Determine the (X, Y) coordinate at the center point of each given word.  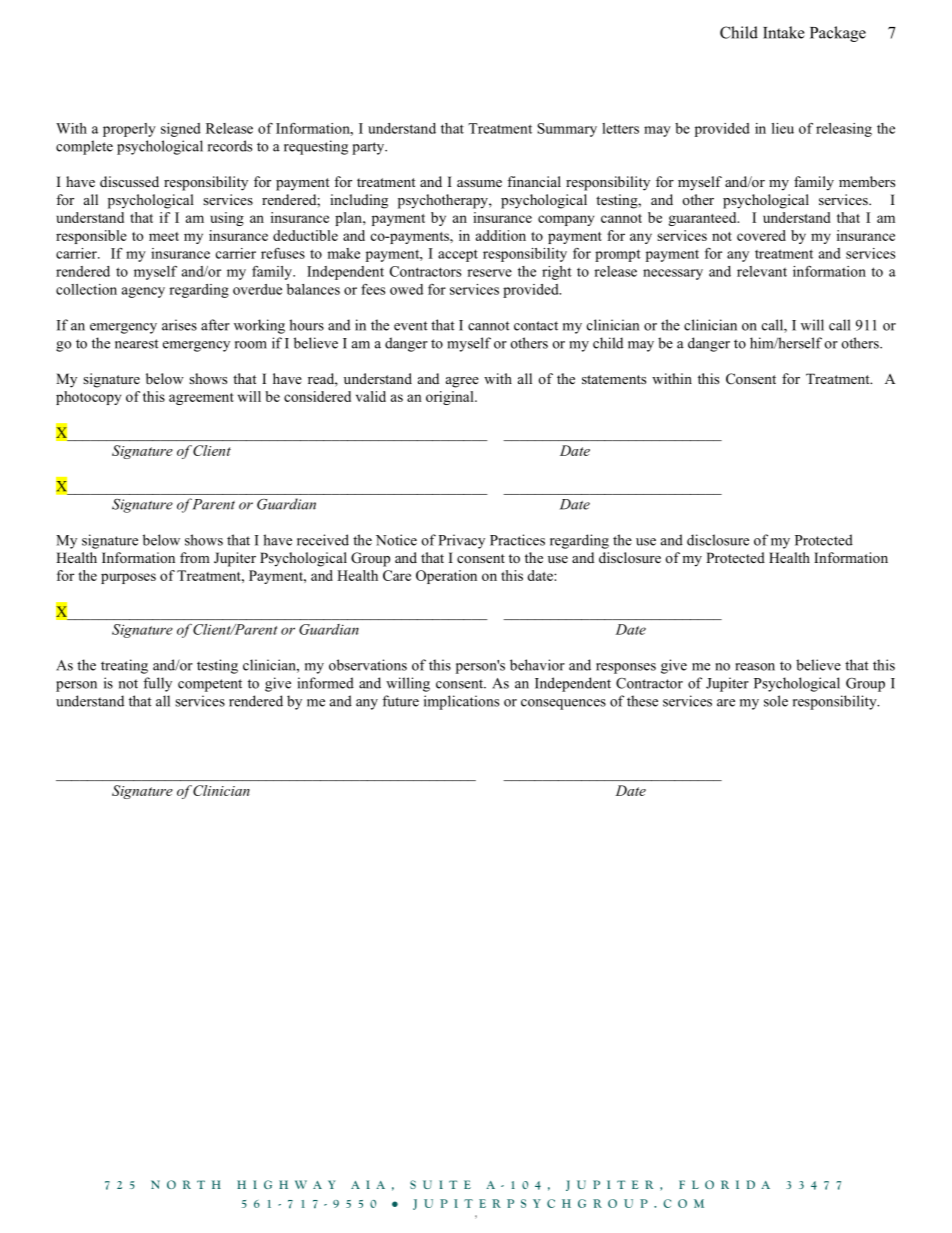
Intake (784, 32)
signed (181, 130)
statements (614, 379)
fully (157, 684)
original (451, 398)
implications (461, 702)
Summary (567, 130)
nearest (137, 344)
